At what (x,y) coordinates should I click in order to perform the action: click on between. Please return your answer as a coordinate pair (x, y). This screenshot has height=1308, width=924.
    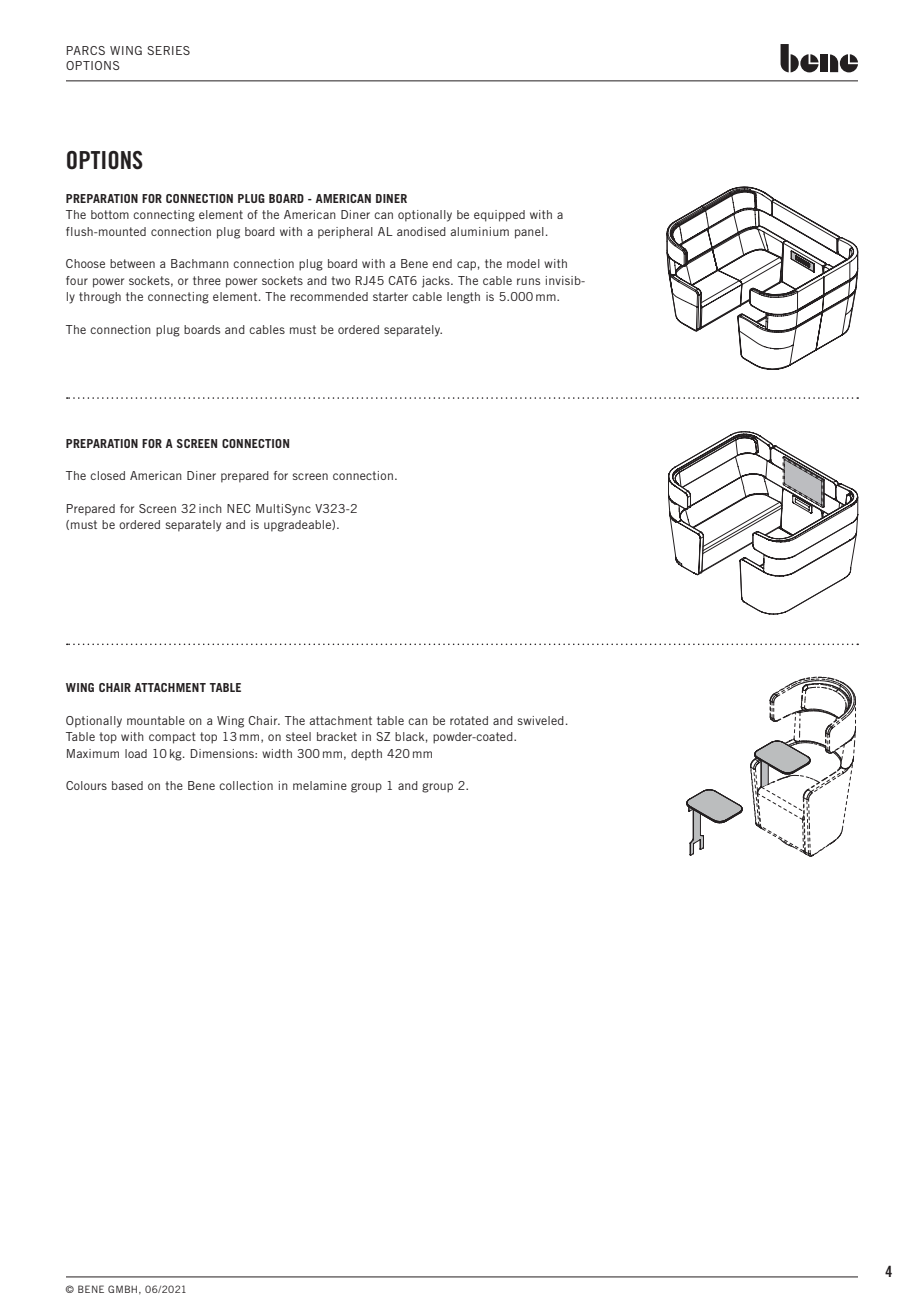
    Looking at the image, I should click on (132, 263).
